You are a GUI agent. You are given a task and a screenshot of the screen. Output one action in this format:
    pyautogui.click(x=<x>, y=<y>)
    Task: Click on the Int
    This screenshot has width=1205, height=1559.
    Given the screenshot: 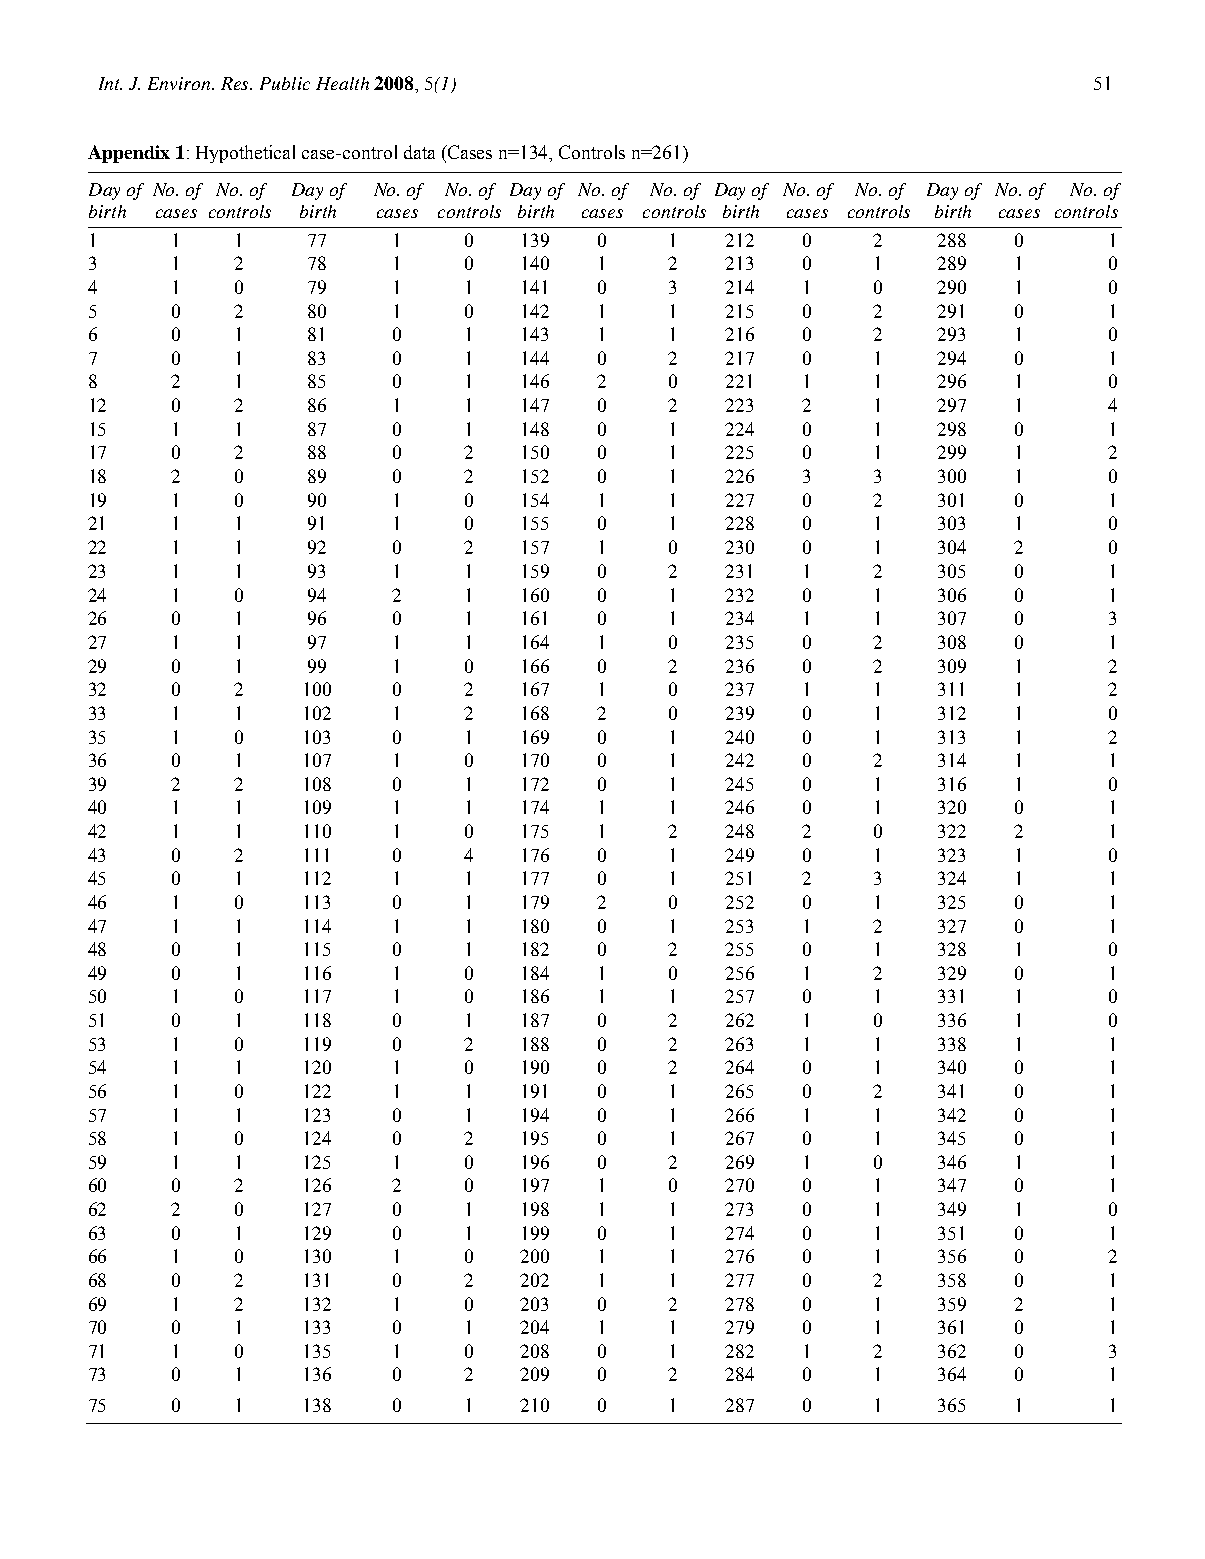 What is the action you would take?
    pyautogui.click(x=110, y=83)
